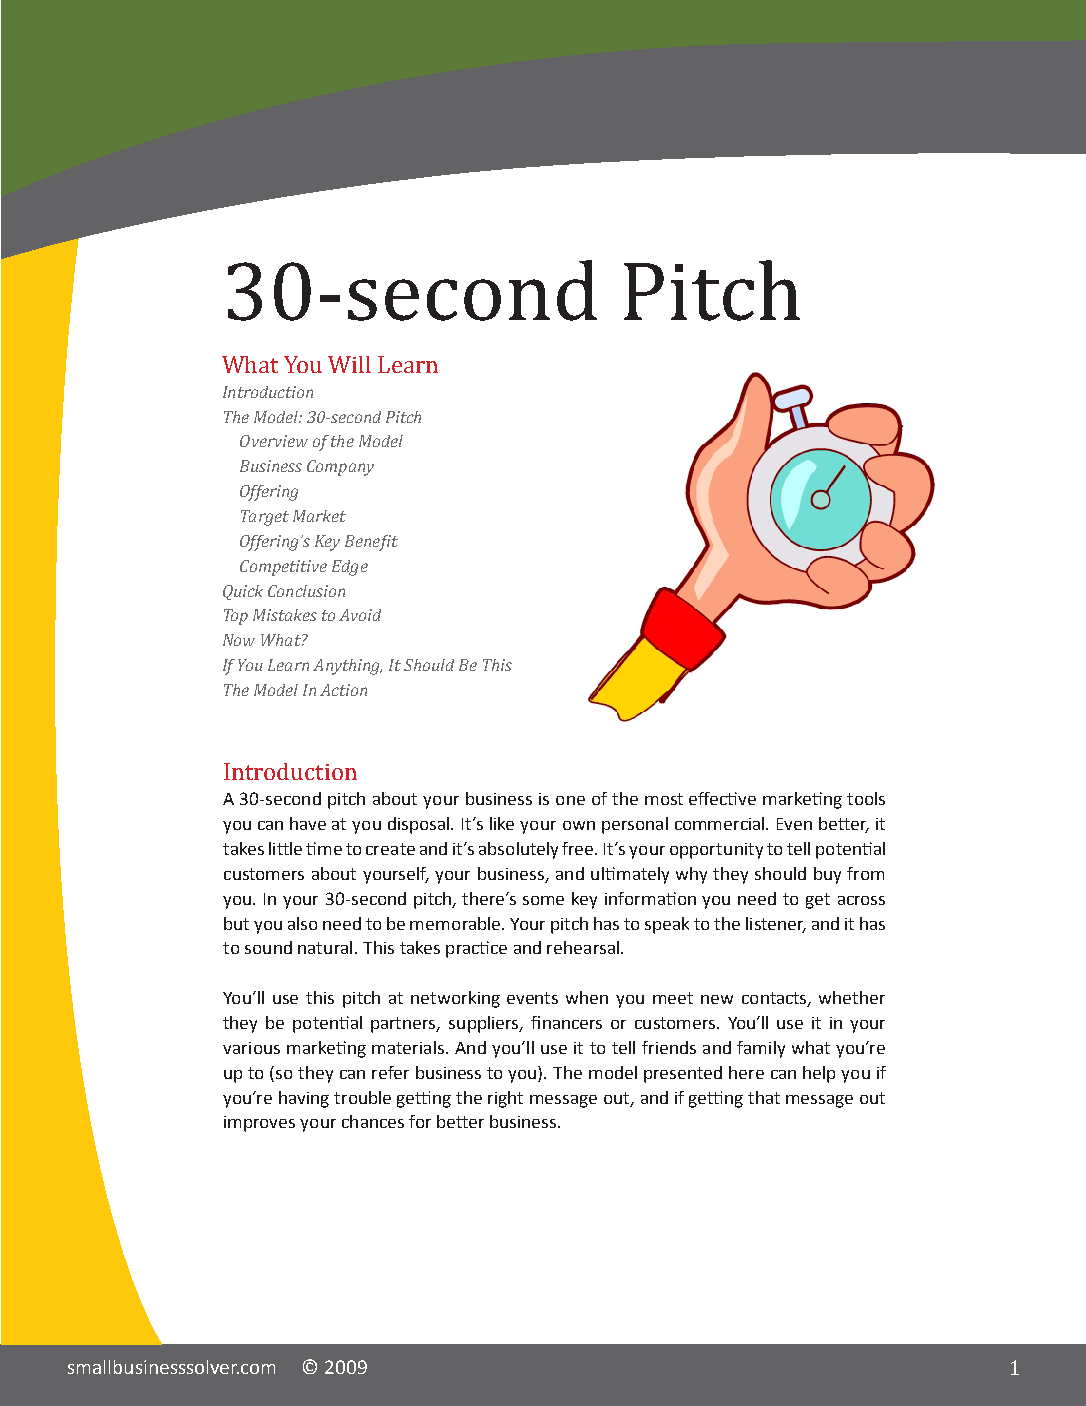 The width and height of the screenshot is (1086, 1406). Describe the element at coordinates (350, 568) in the screenshot. I see `Edge` at that location.
